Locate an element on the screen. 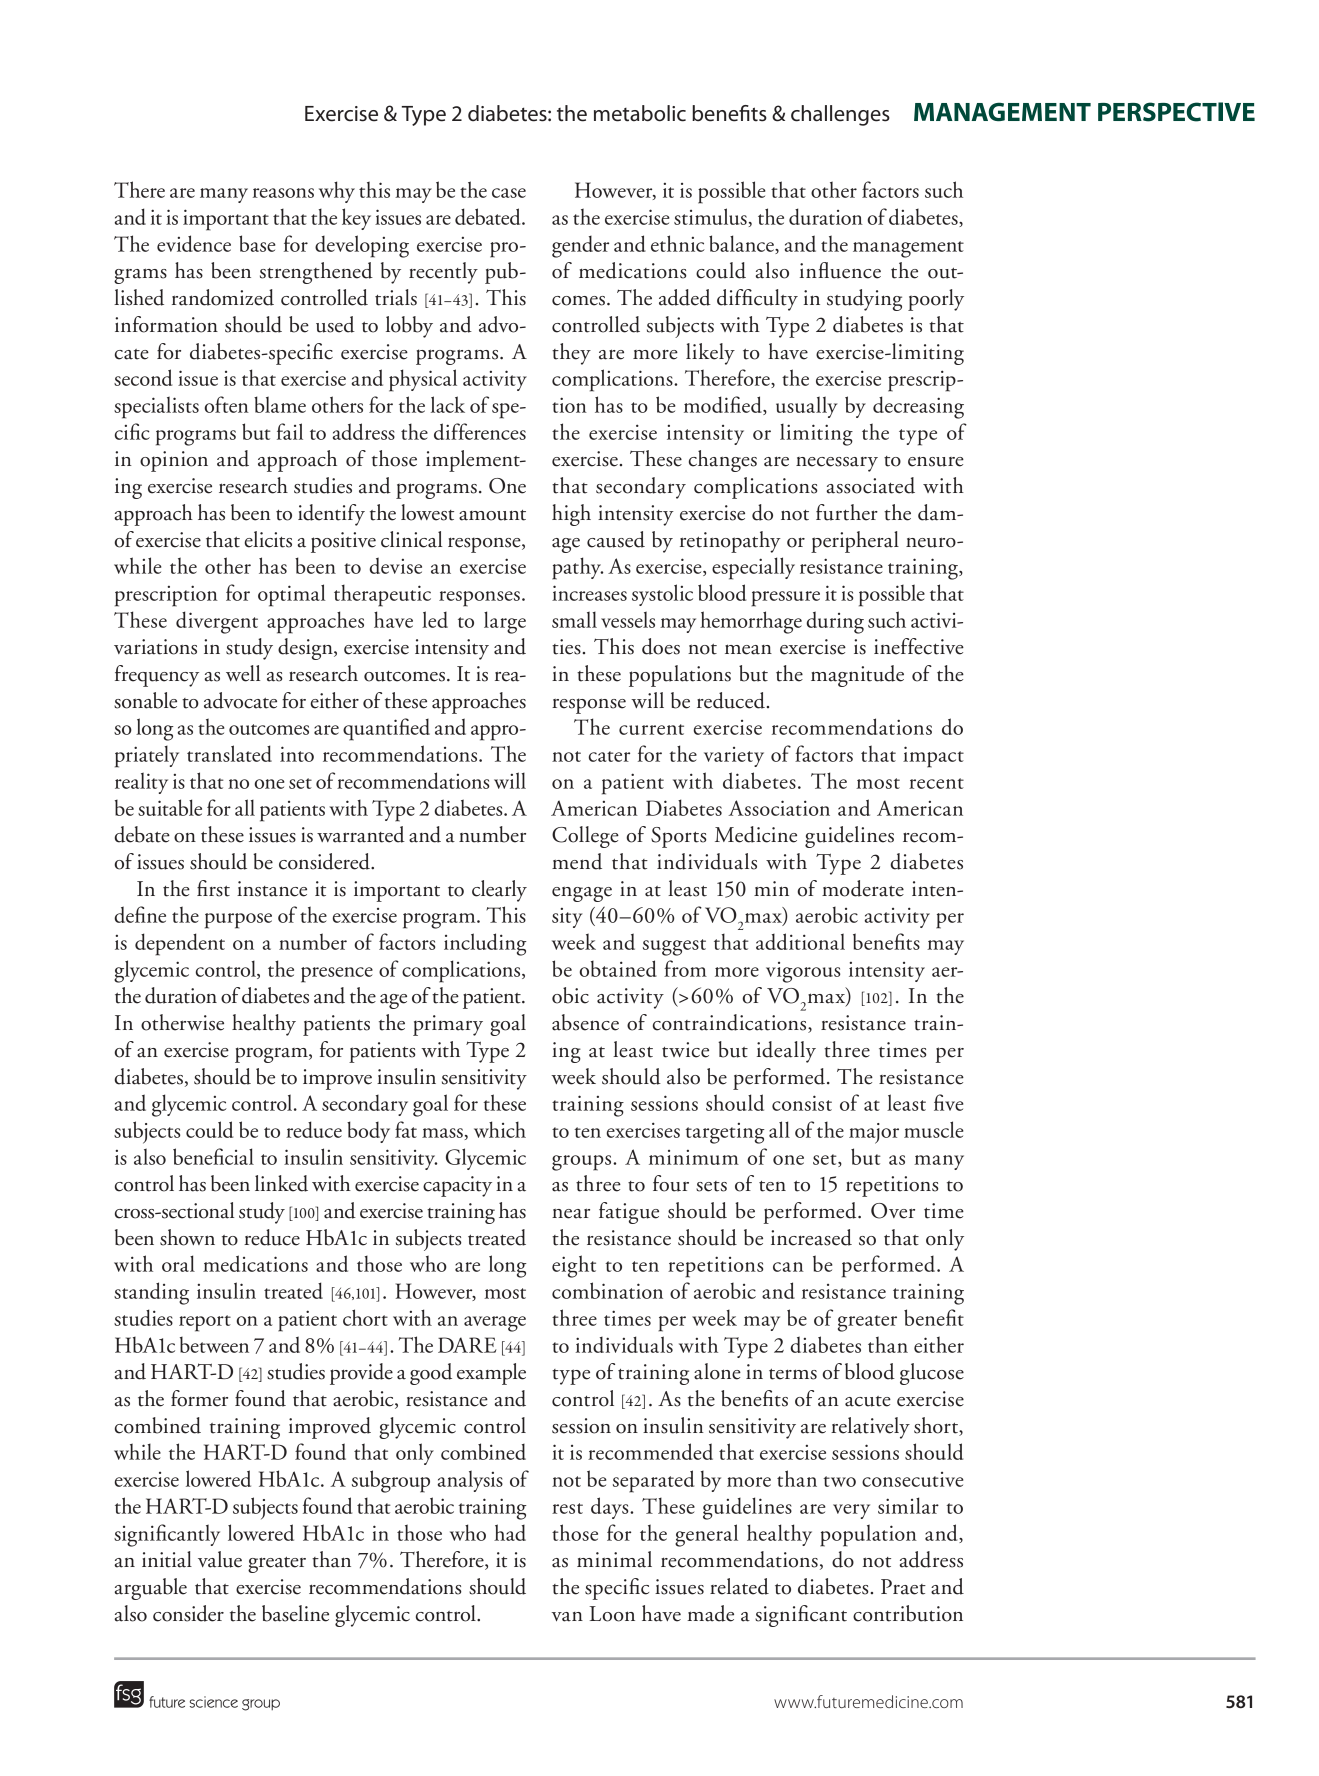  reasons is located at coordinates (283, 193).
